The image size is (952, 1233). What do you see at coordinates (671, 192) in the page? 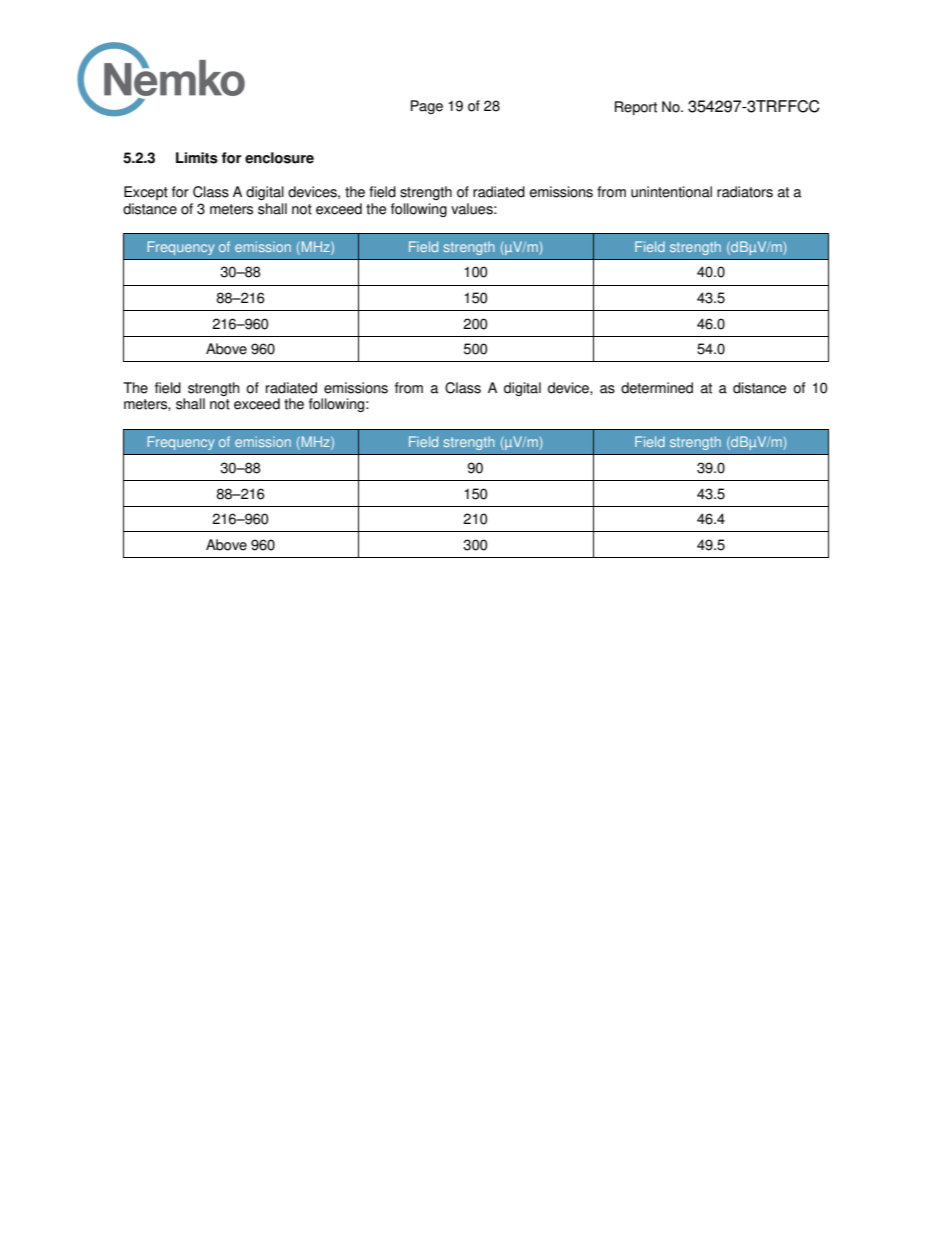
I see `unintentional` at bounding box center [671, 192].
